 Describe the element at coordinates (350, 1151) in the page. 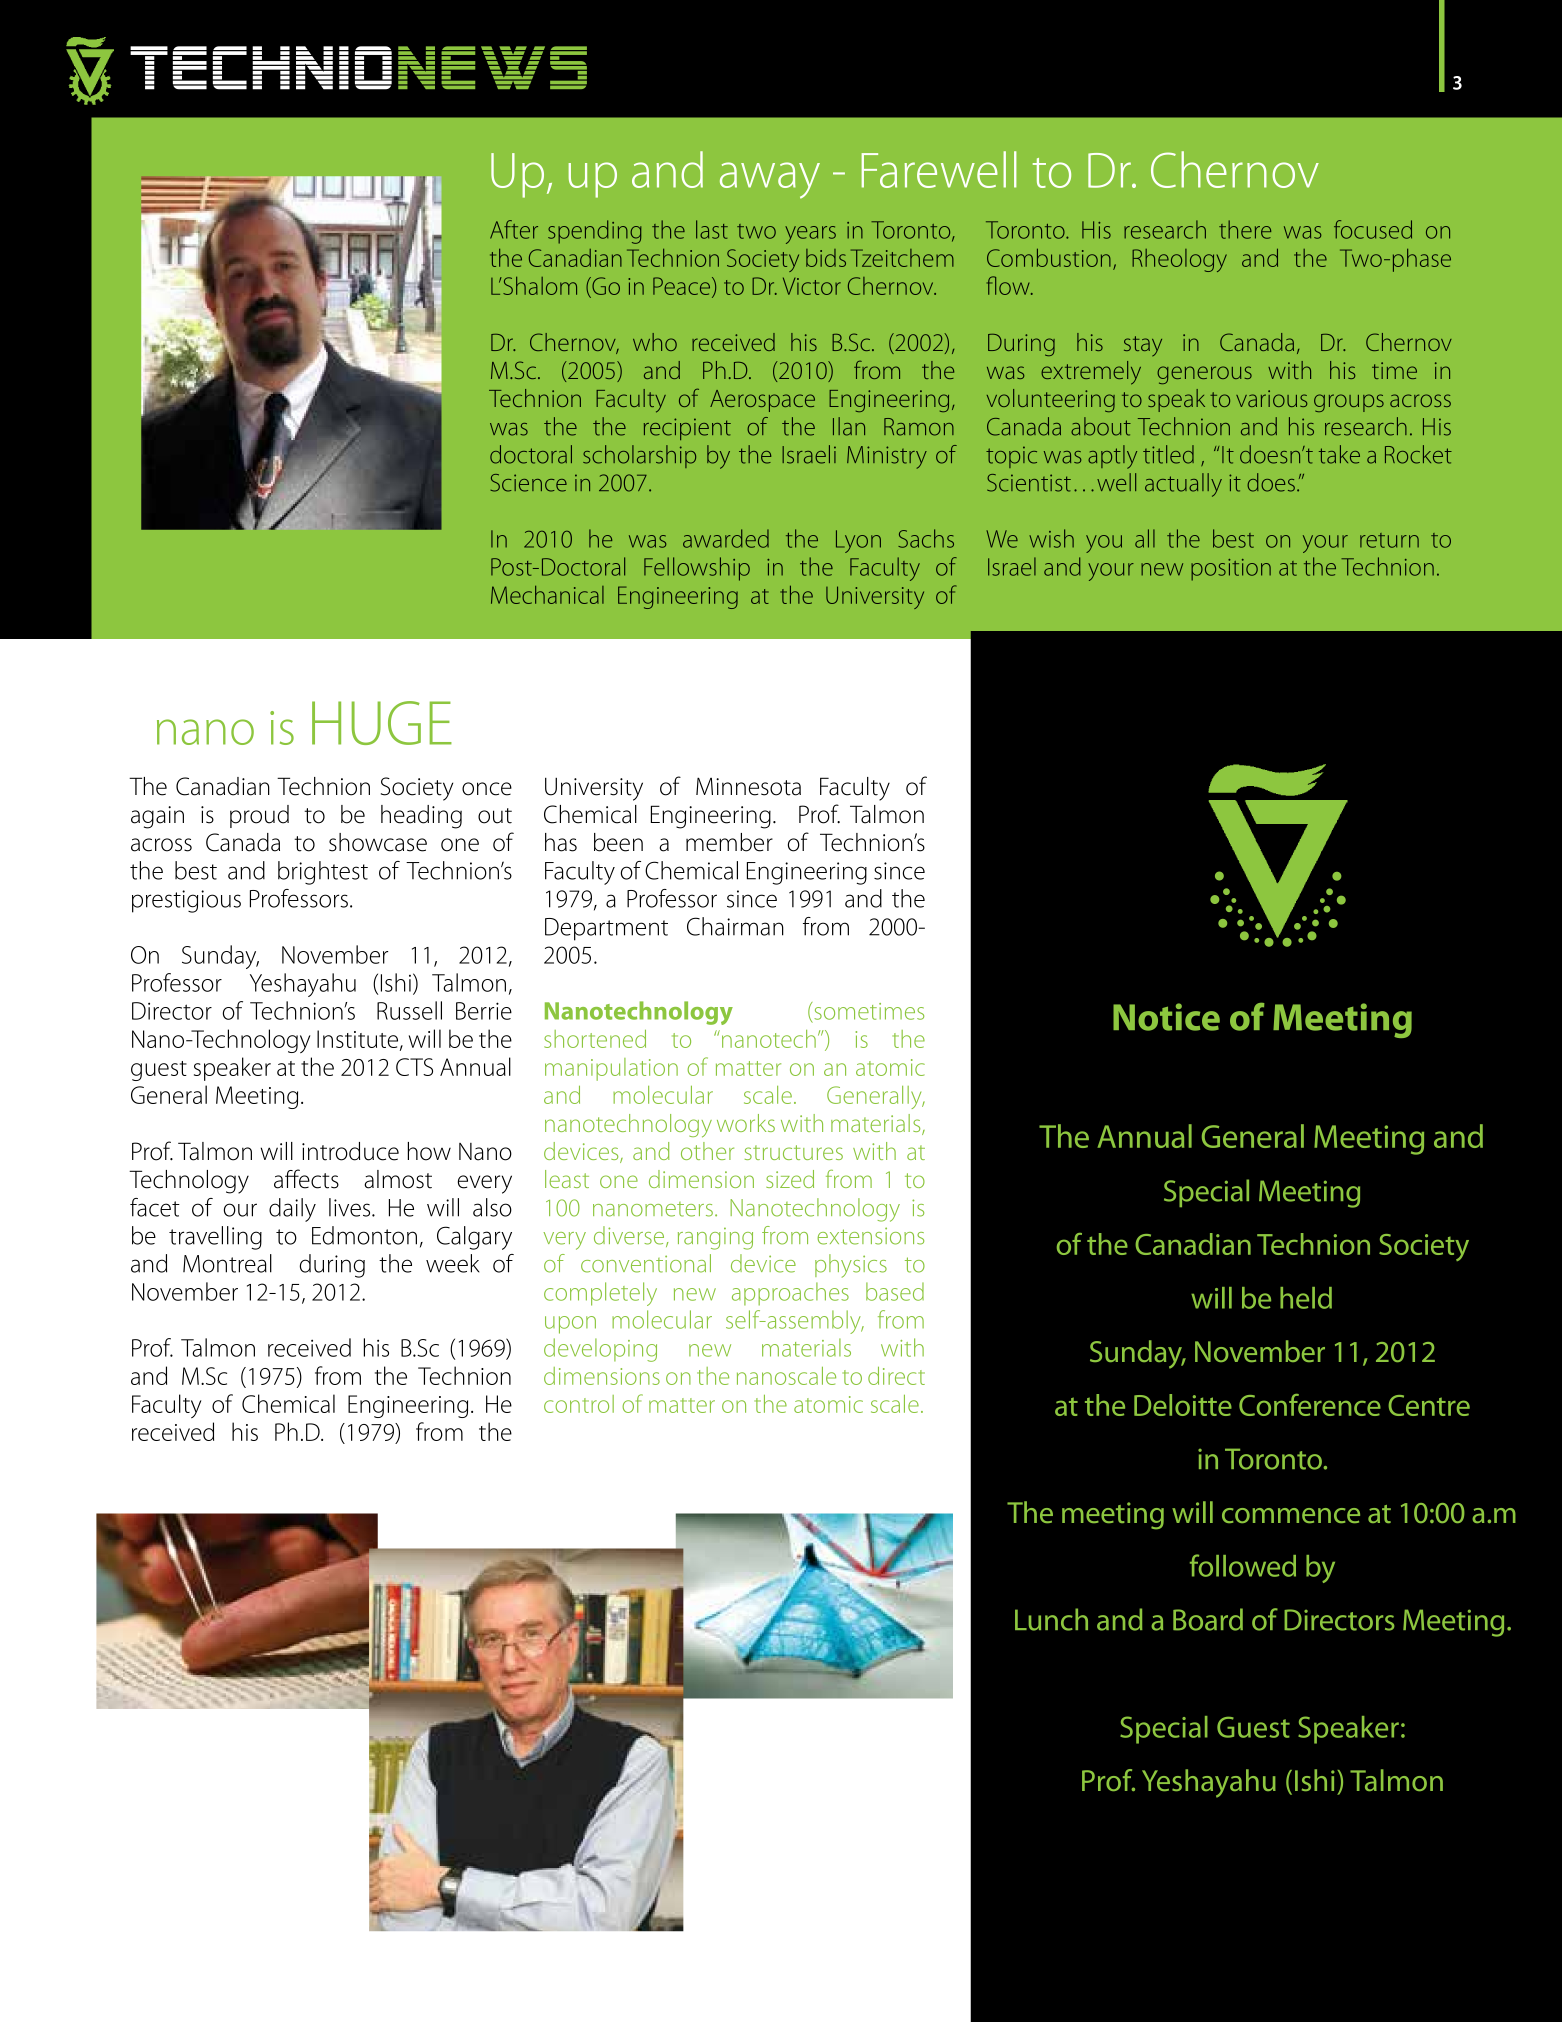

I see `introduce` at that location.
